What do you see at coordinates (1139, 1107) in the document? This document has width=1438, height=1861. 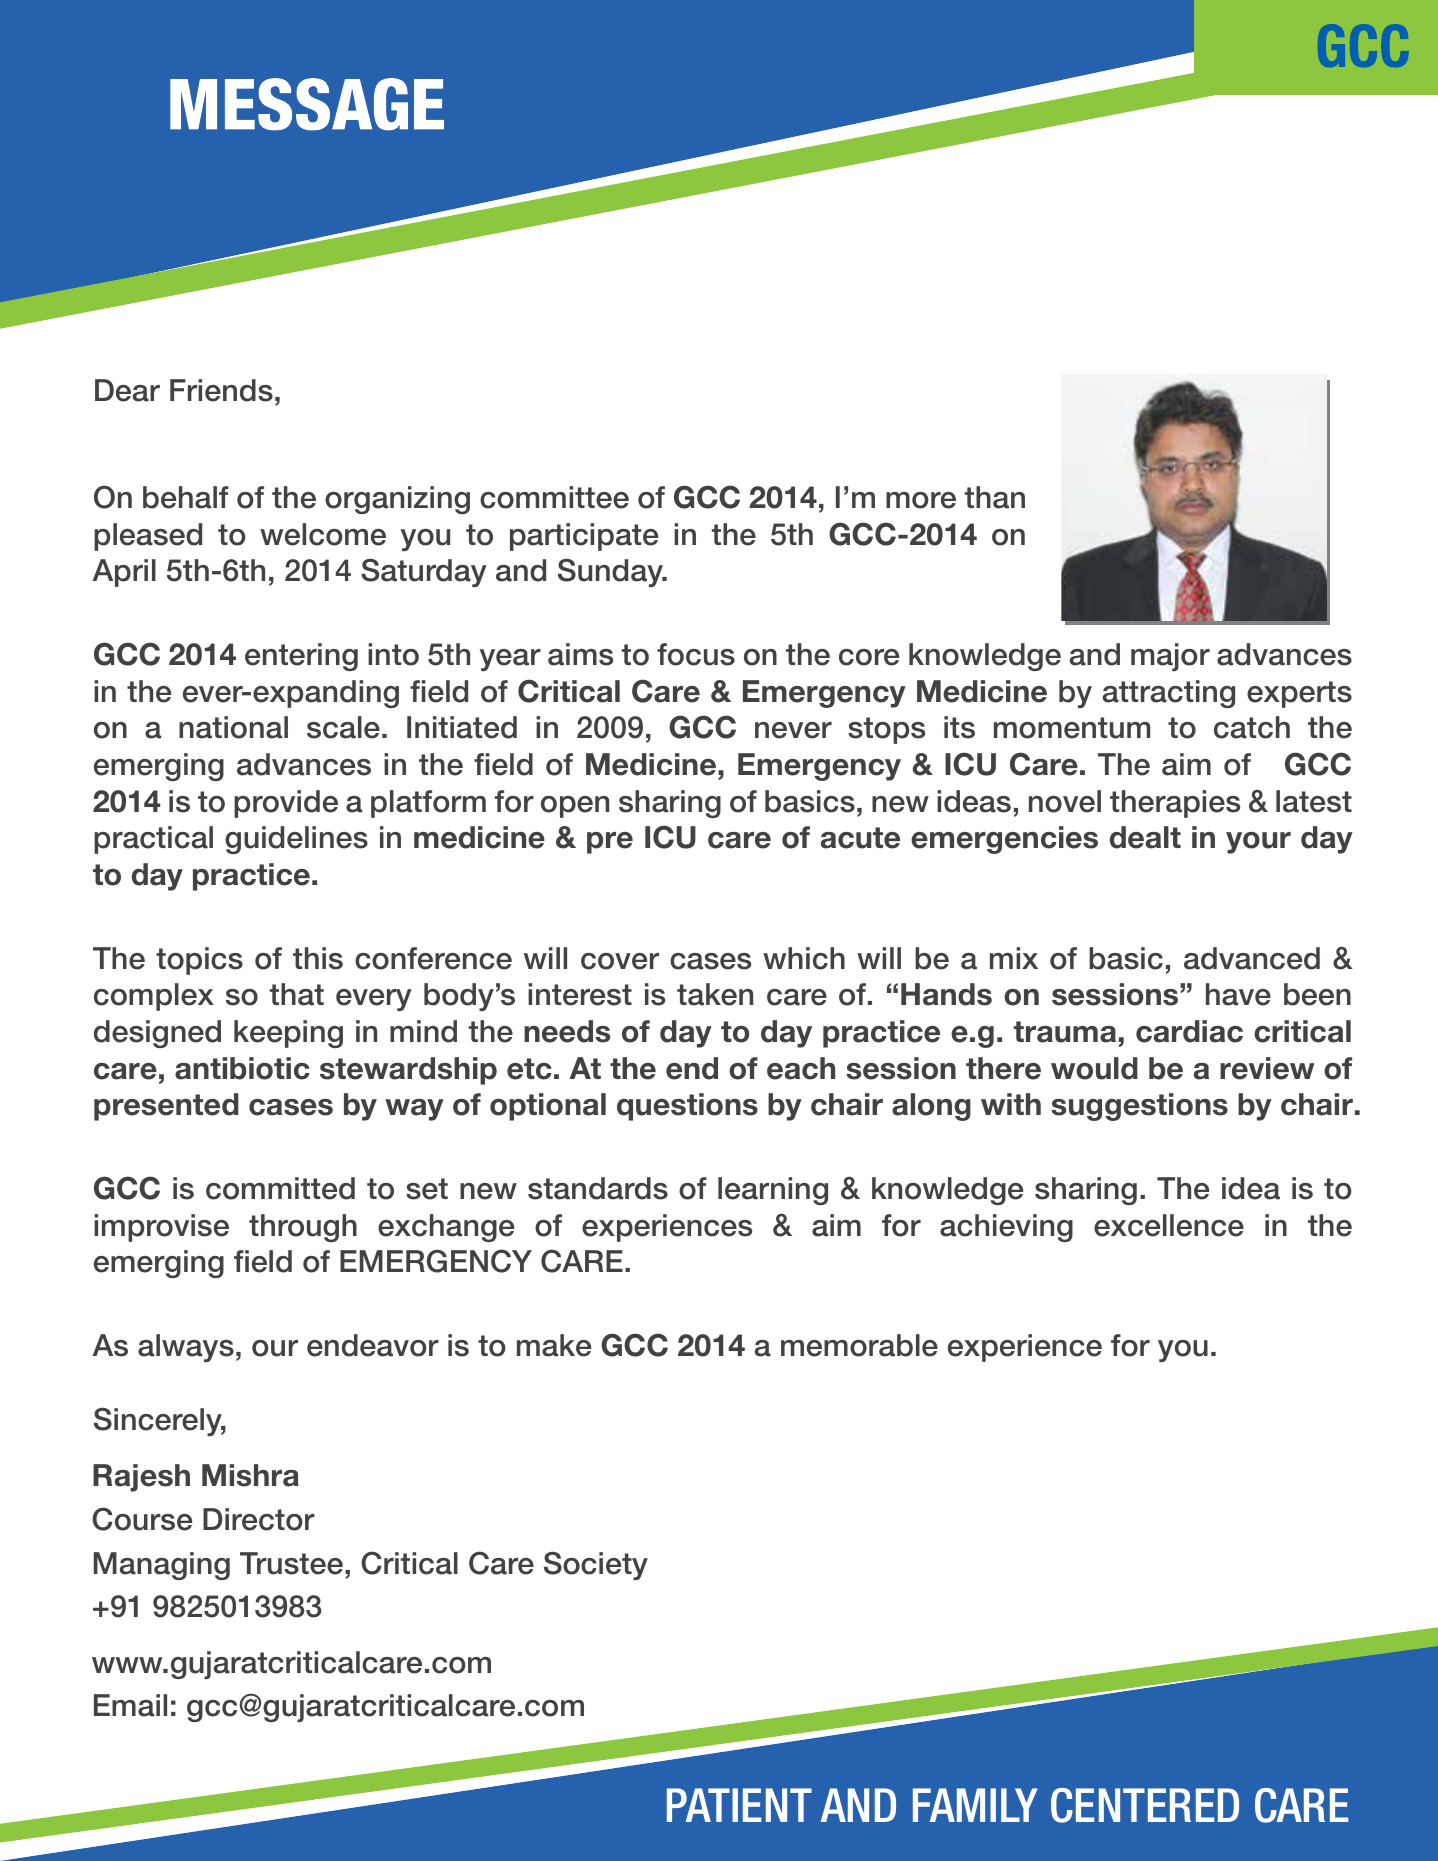 I see `suggestions` at bounding box center [1139, 1107].
